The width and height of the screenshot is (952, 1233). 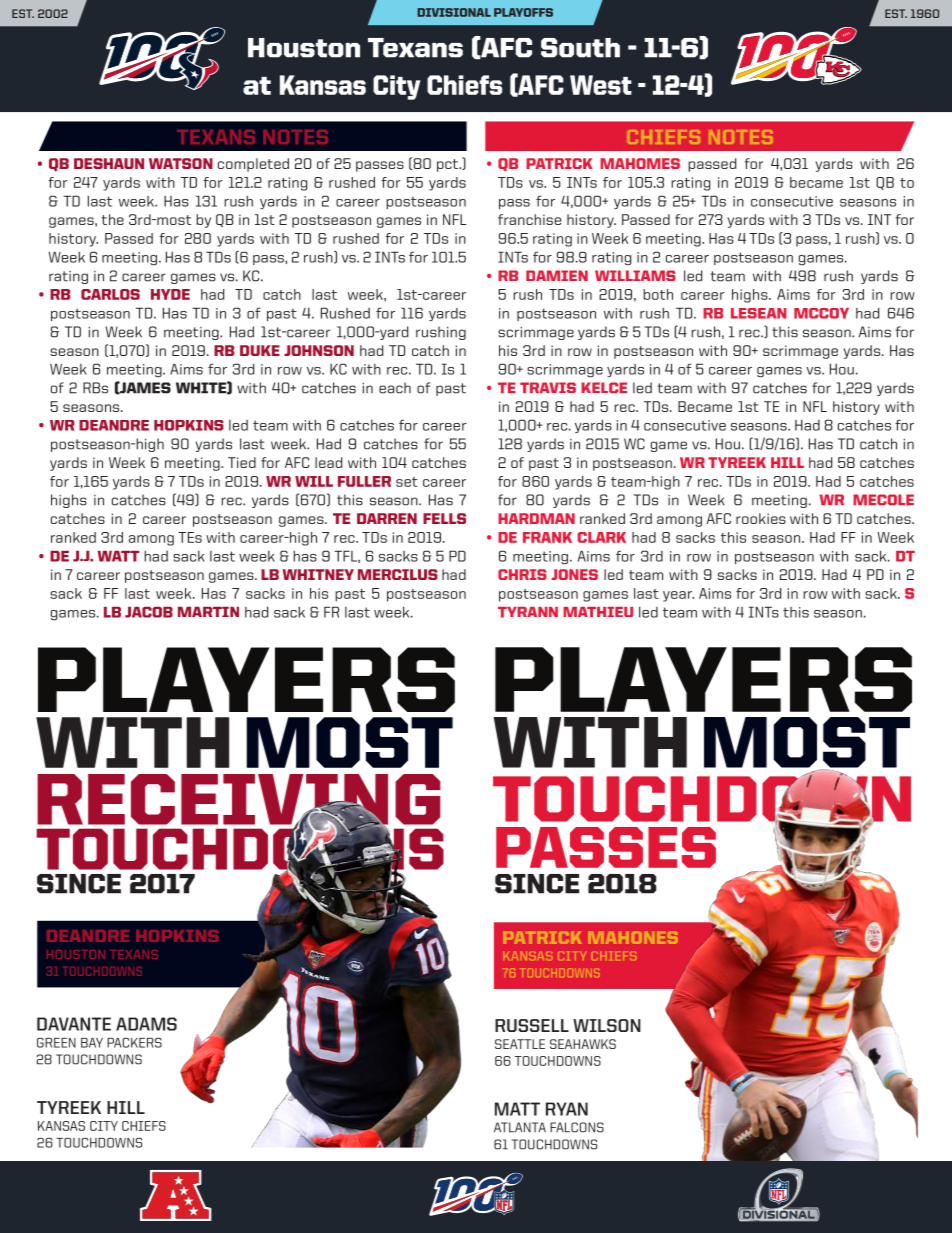 I want to click on each, so click(x=395, y=388).
